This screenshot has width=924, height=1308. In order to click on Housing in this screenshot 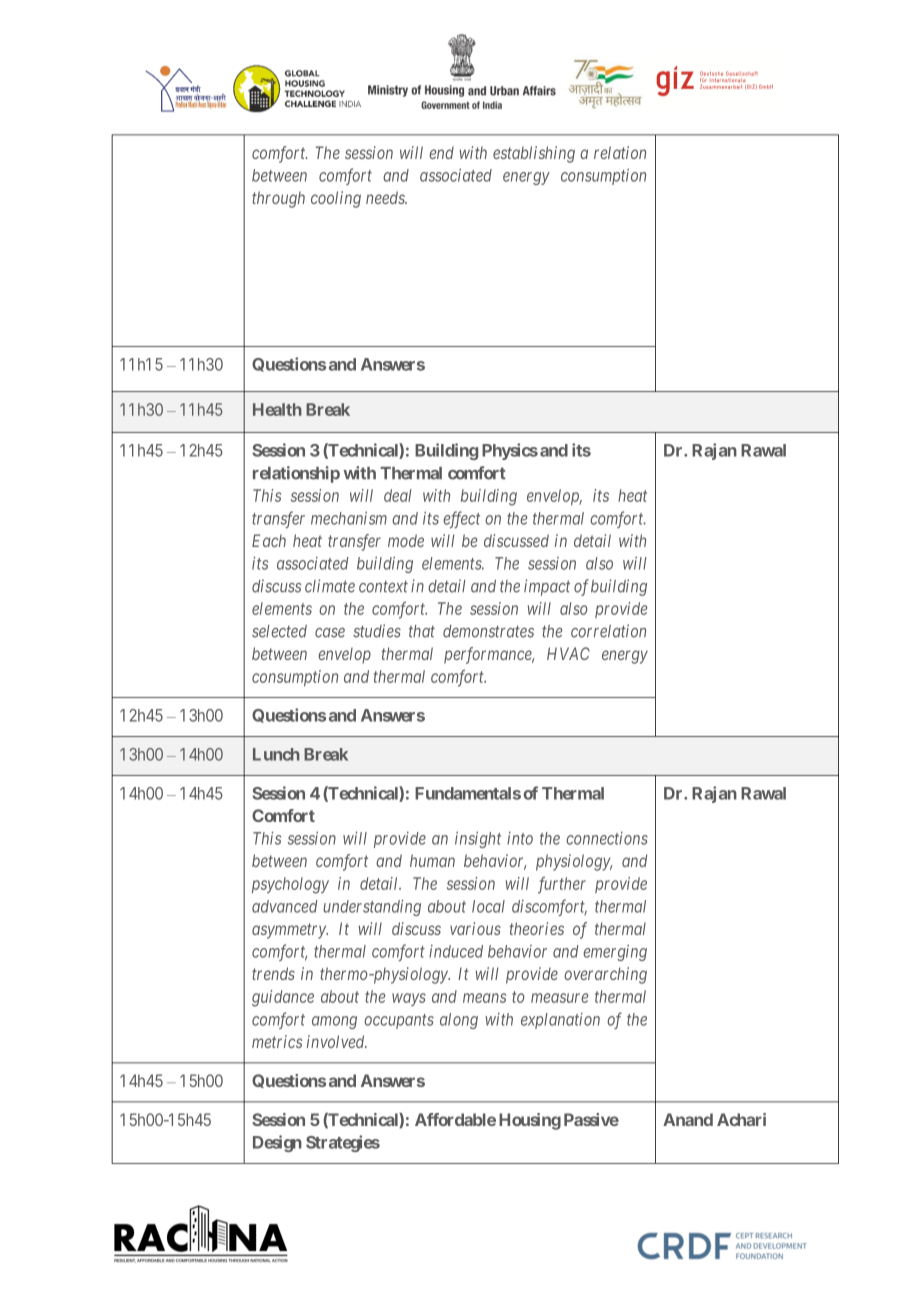, I will do `click(530, 1121)`.
